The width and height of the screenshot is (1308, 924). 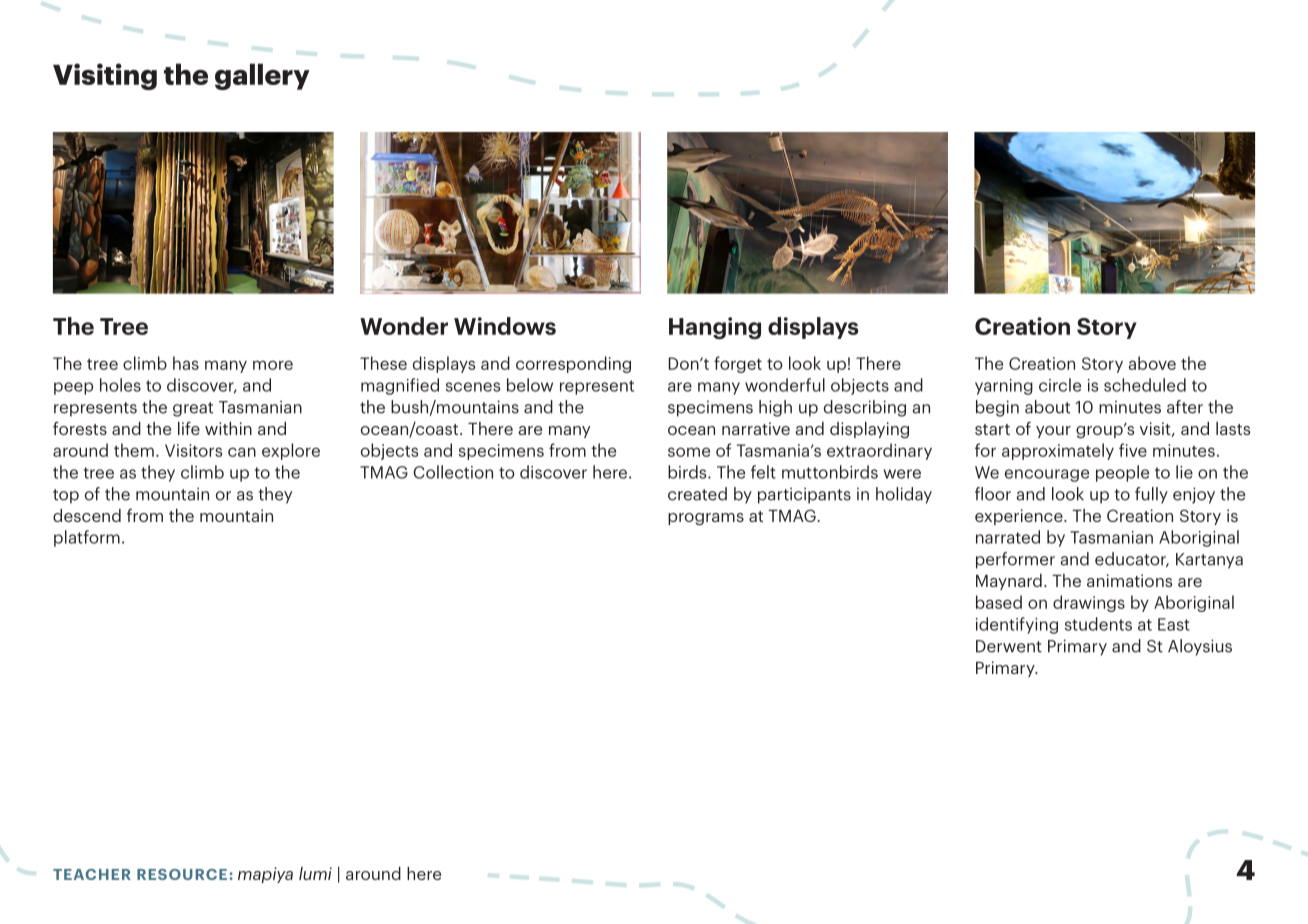 What do you see at coordinates (697, 494) in the screenshot?
I see `created` at bounding box center [697, 494].
